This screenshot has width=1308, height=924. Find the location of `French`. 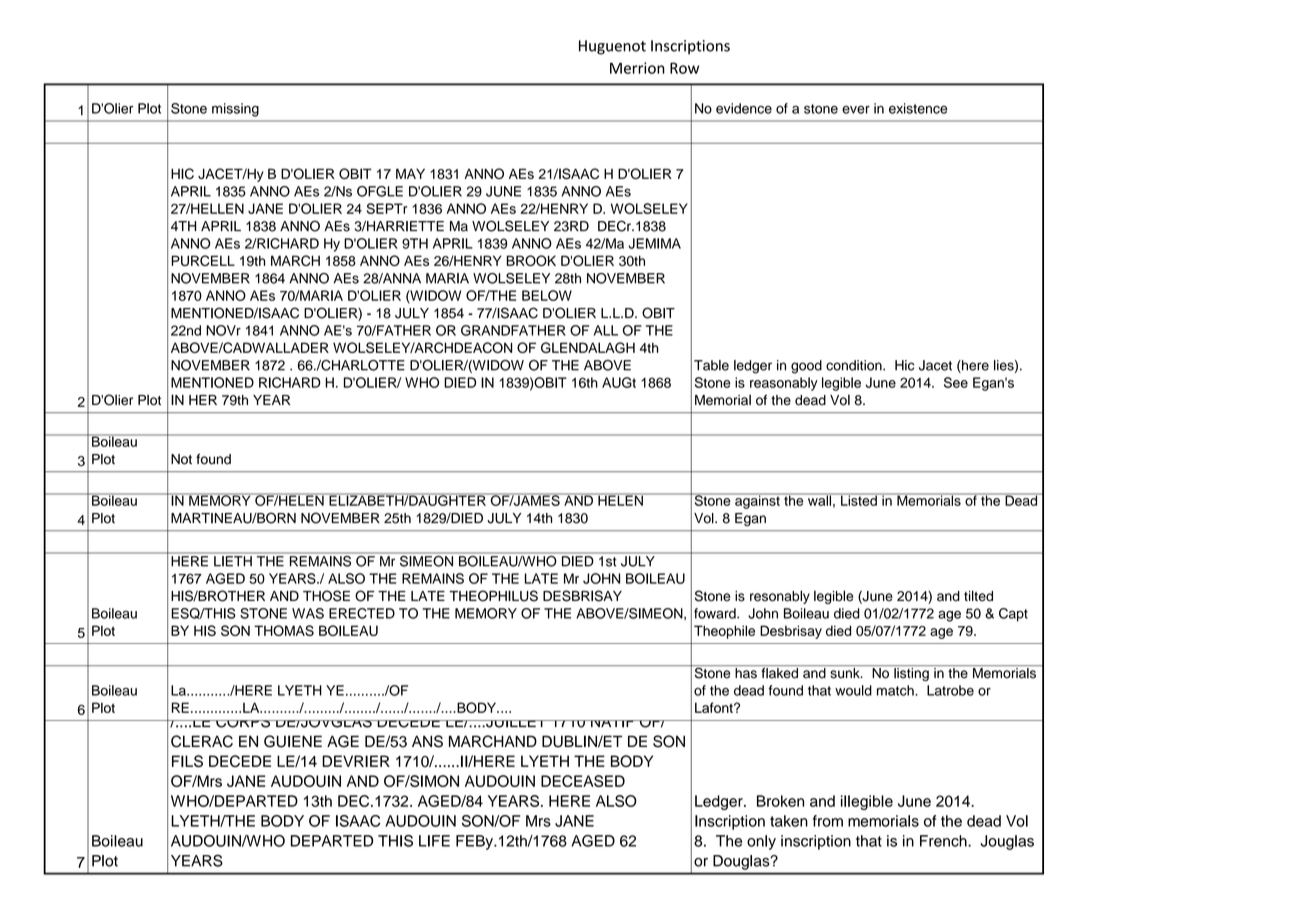

French is located at coordinates (944, 841).
